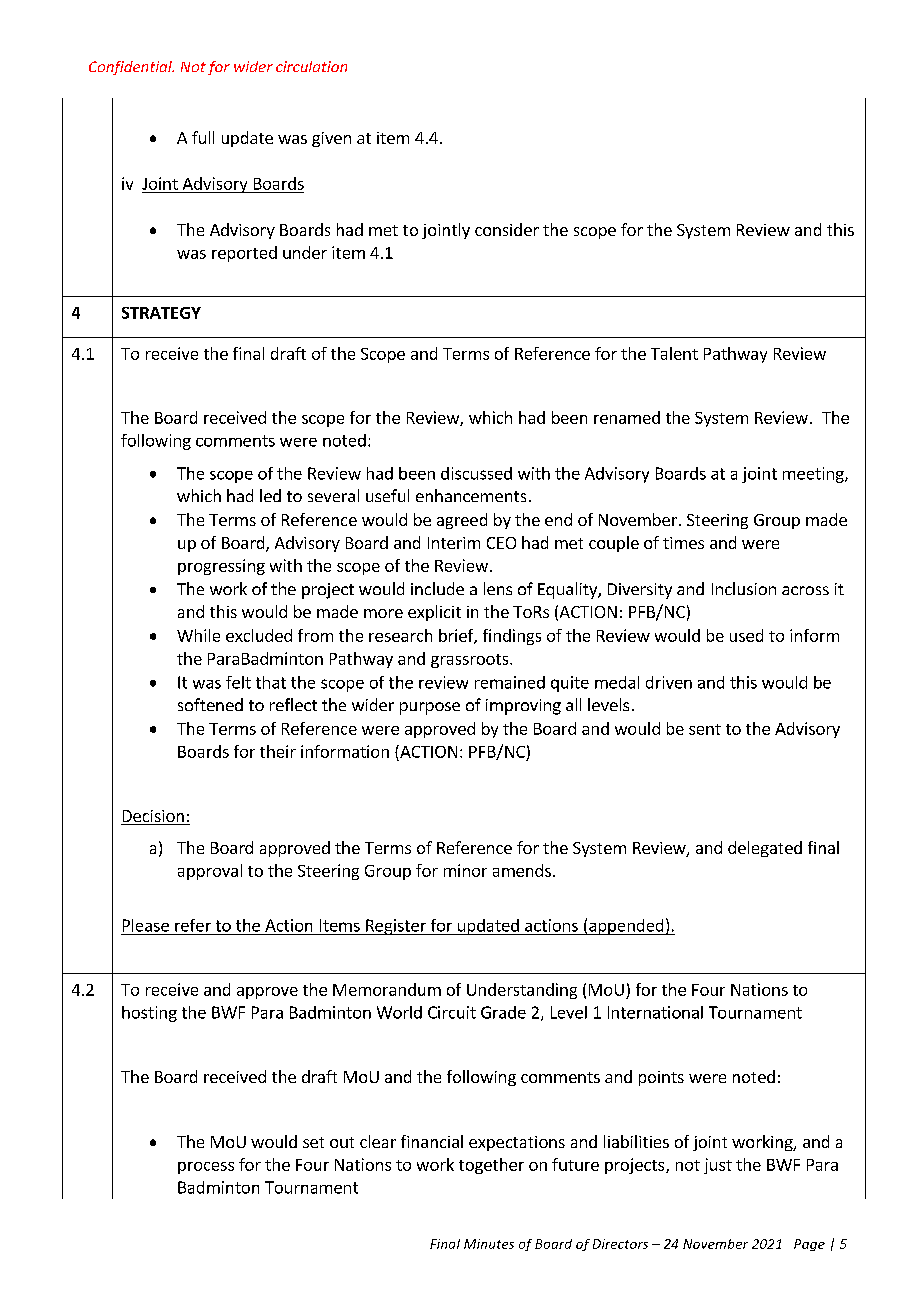 This document has width=924, height=1308. Describe the element at coordinates (471, 661) in the document. I see `grassroots` at that location.
